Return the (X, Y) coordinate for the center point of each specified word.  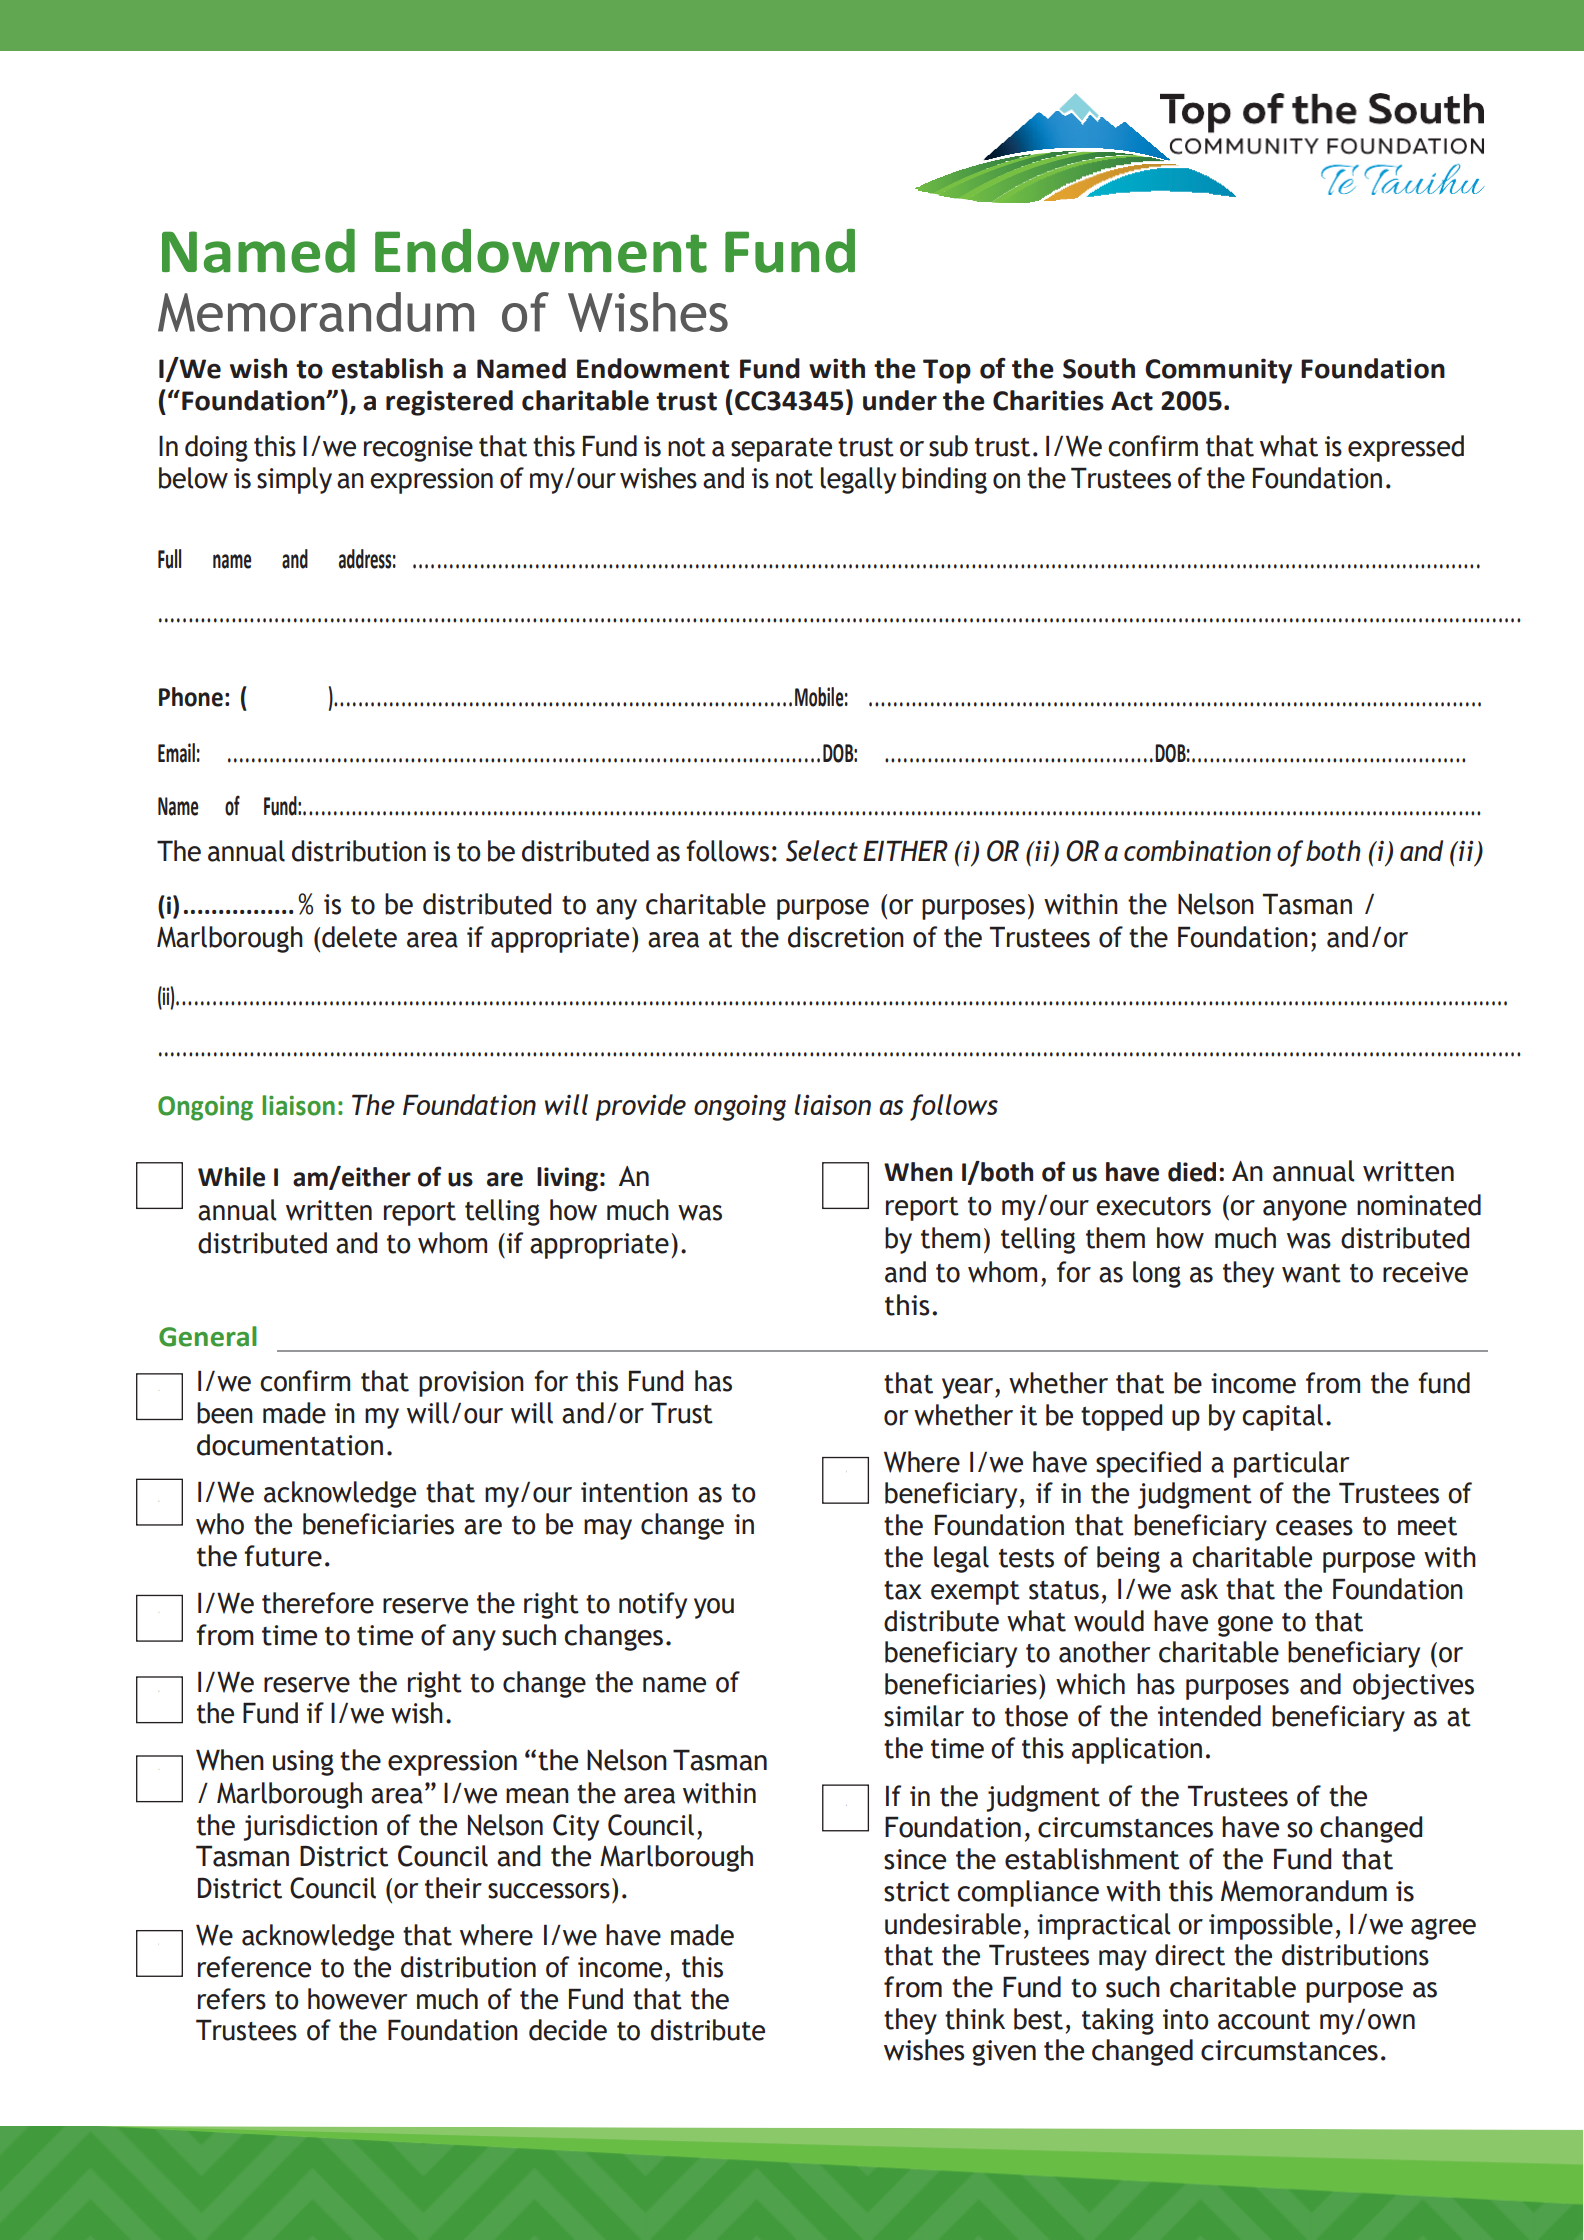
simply (294, 480)
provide (641, 1107)
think (975, 2019)
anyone (1305, 1210)
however (358, 1999)
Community (1218, 371)
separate (781, 450)
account (1264, 2020)
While (231, 1177)
